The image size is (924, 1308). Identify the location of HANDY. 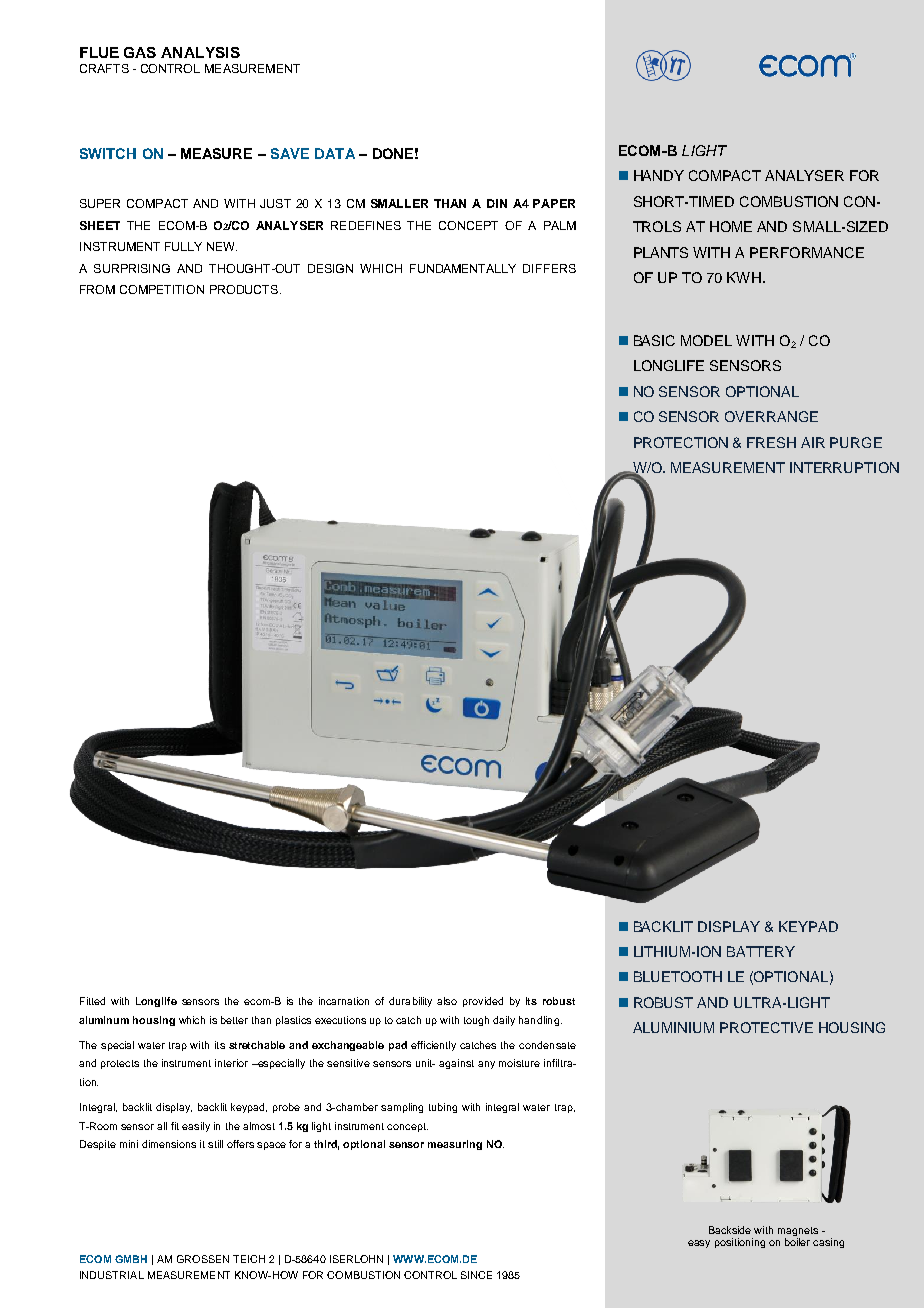
(659, 175).
